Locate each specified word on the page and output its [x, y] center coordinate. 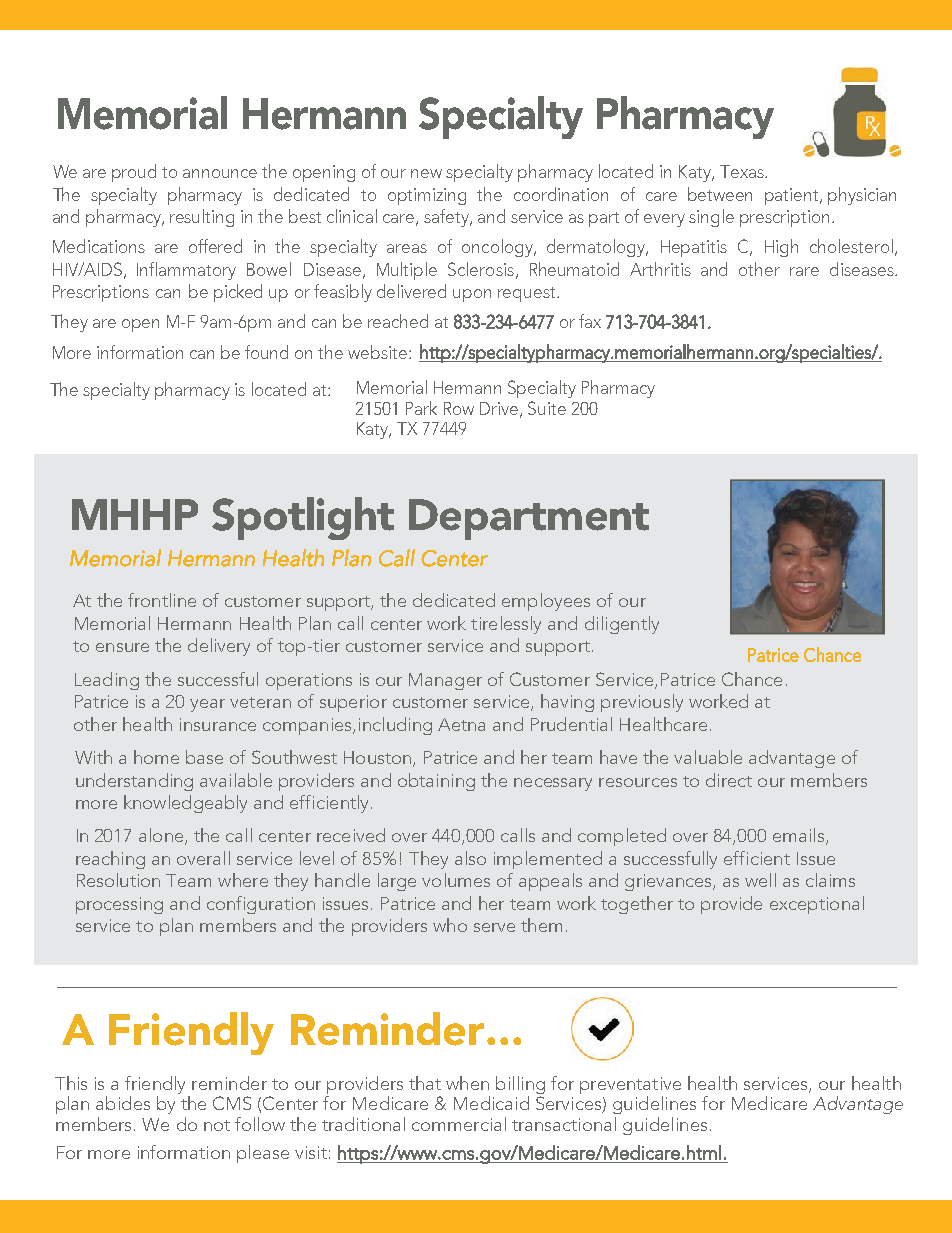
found [266, 352]
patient [793, 196]
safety [447, 218]
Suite [547, 408]
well [760, 880]
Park [421, 408]
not [217, 1125]
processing [119, 905]
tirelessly [506, 625]
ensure [122, 647]
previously [642, 703]
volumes [456, 880]
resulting [202, 218]
